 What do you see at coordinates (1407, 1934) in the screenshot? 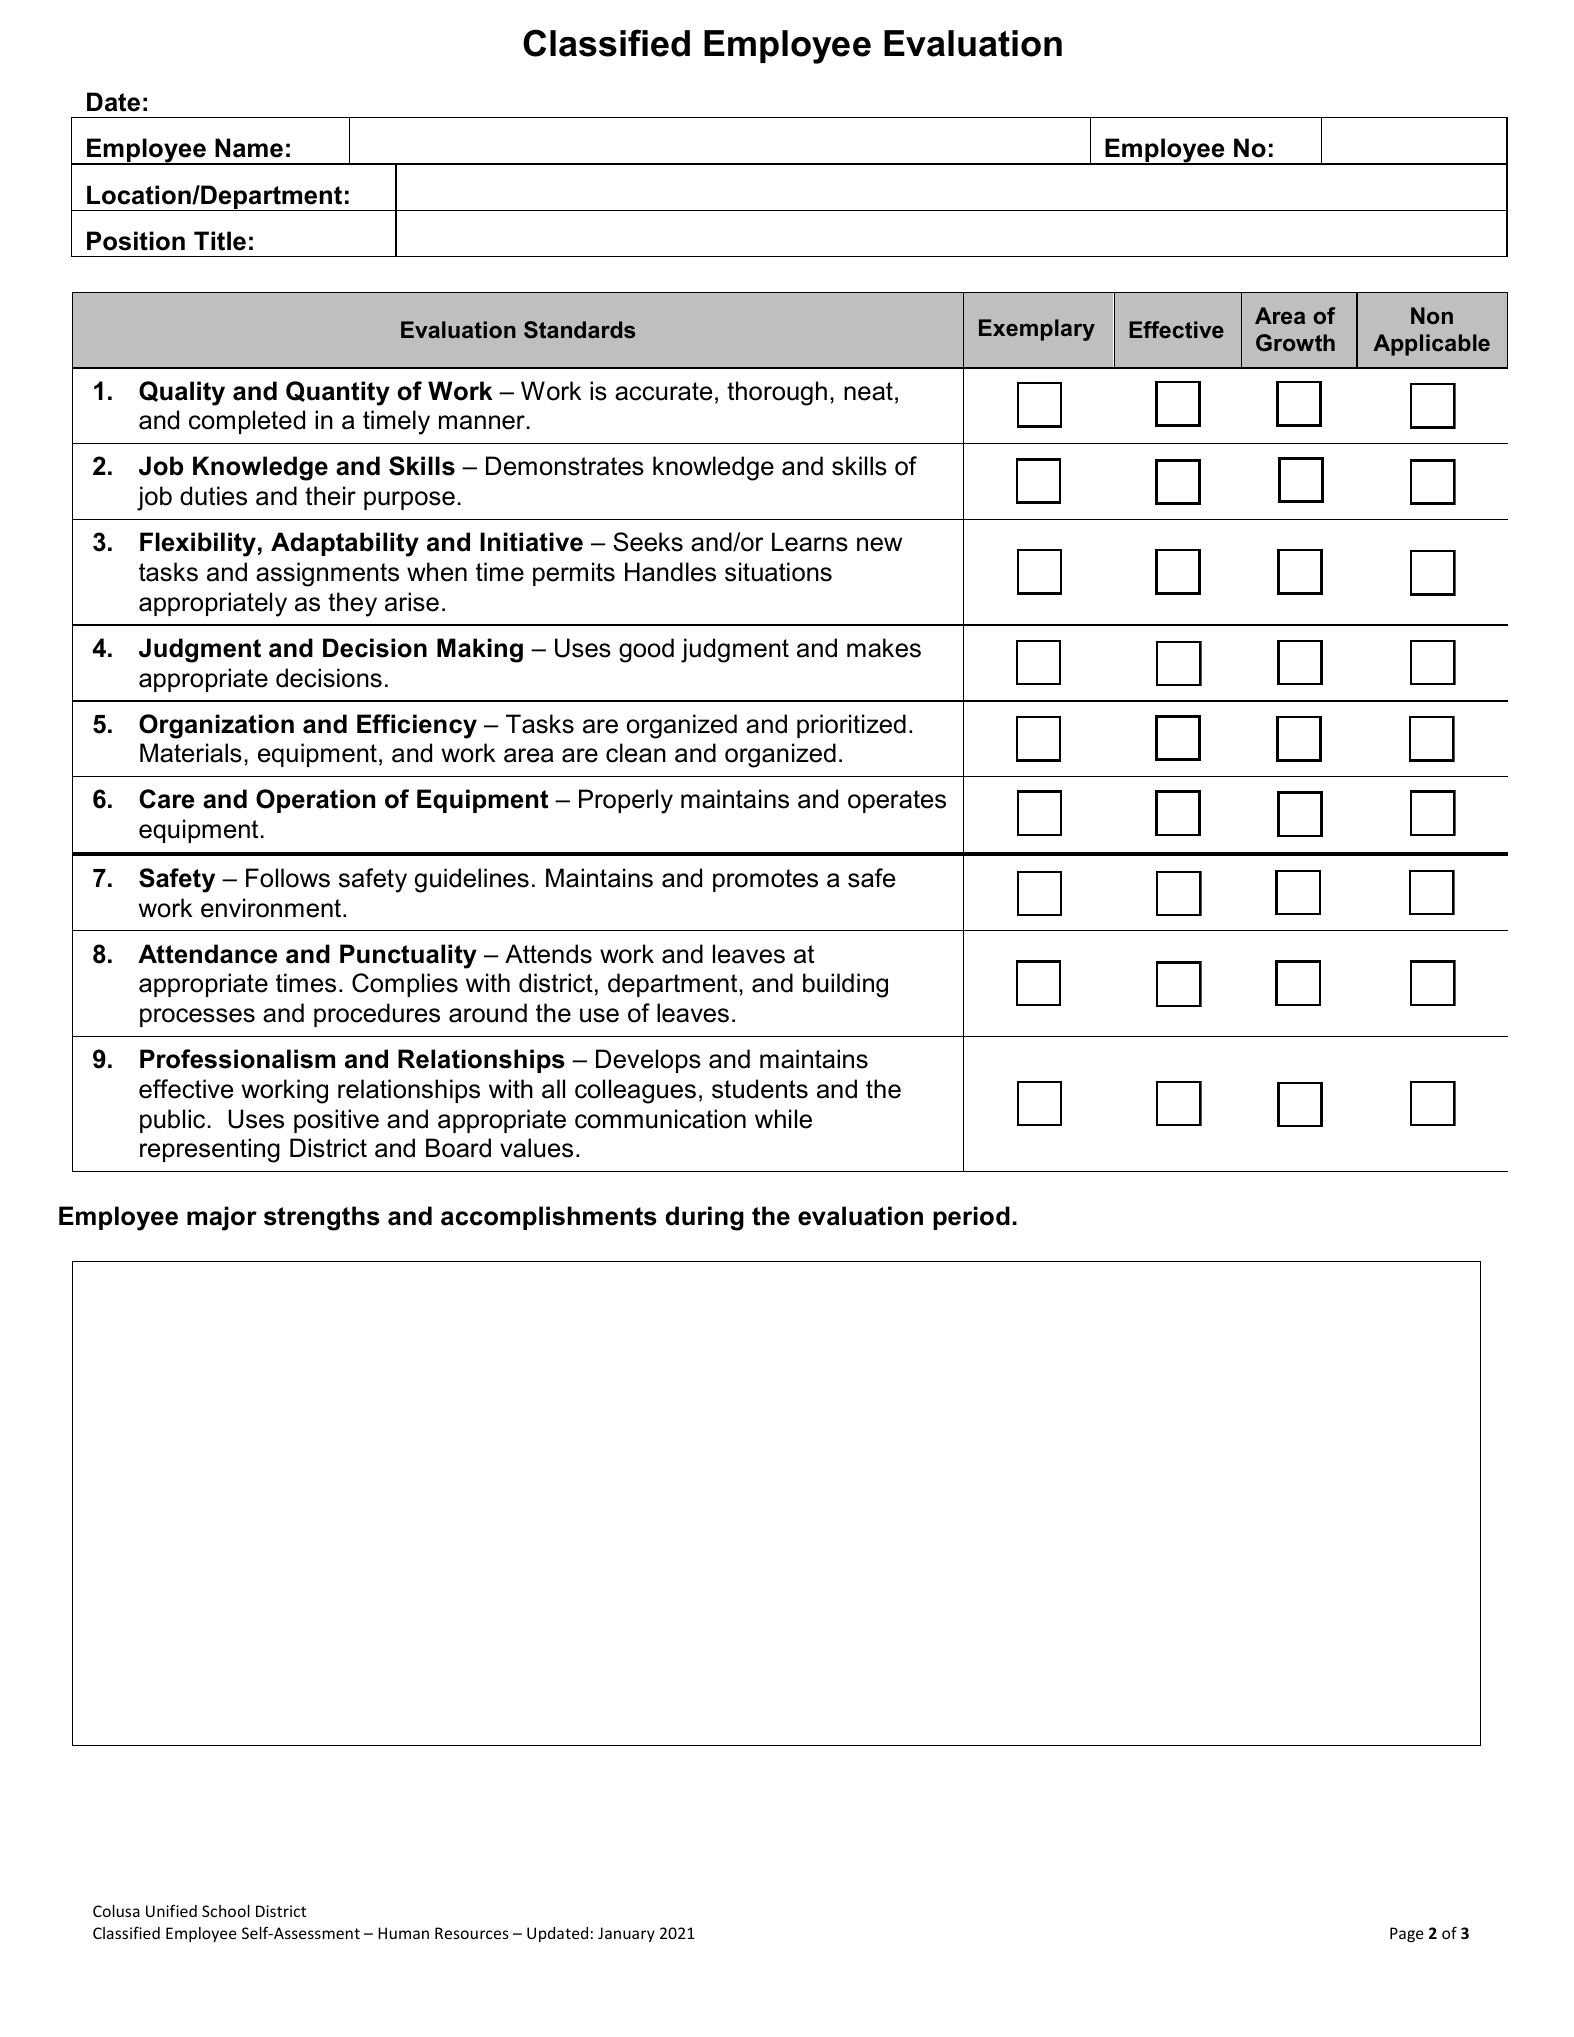
I see `Page` at bounding box center [1407, 1934].
